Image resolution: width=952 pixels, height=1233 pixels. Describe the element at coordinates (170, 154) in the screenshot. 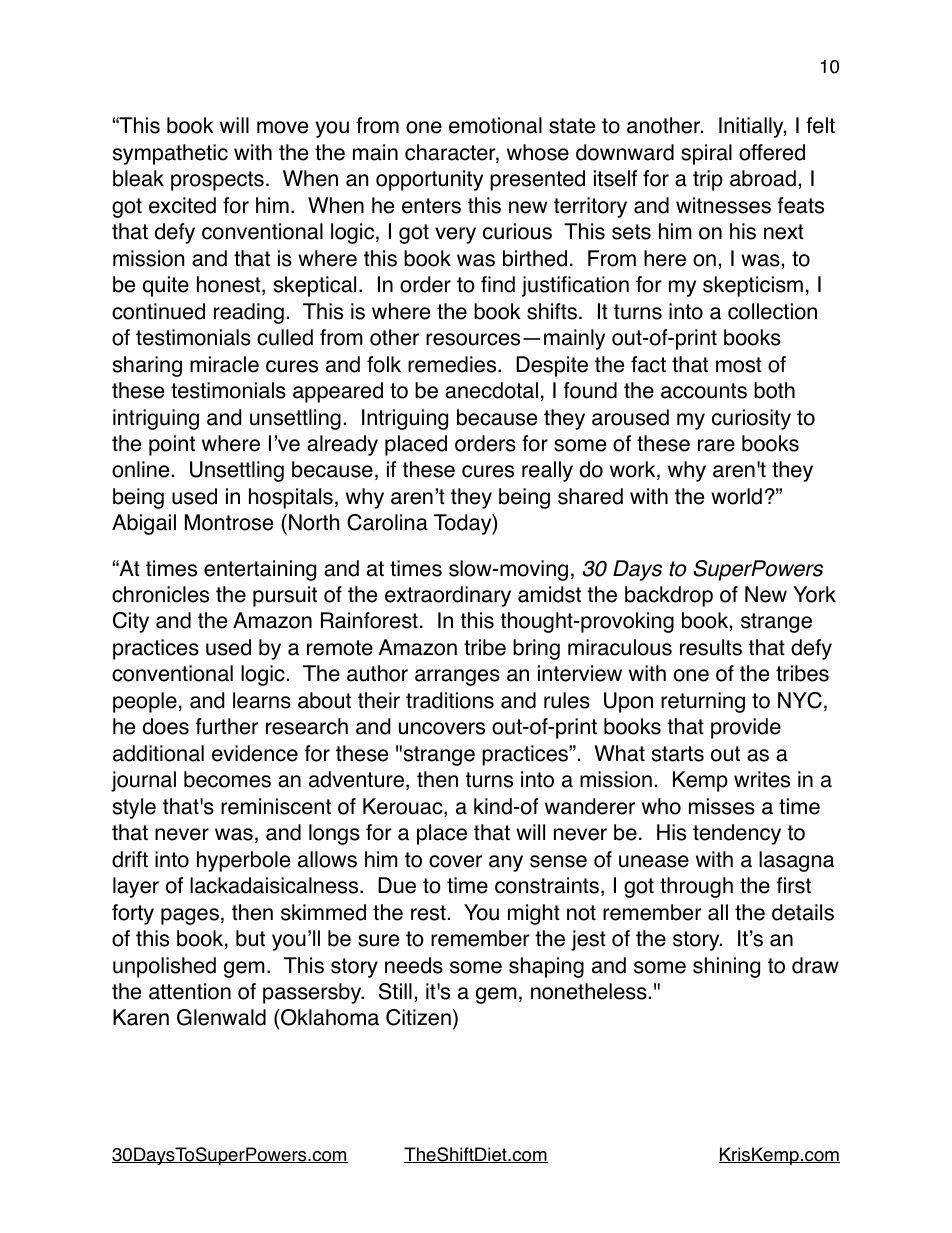

I see `sympathetic` at that location.
